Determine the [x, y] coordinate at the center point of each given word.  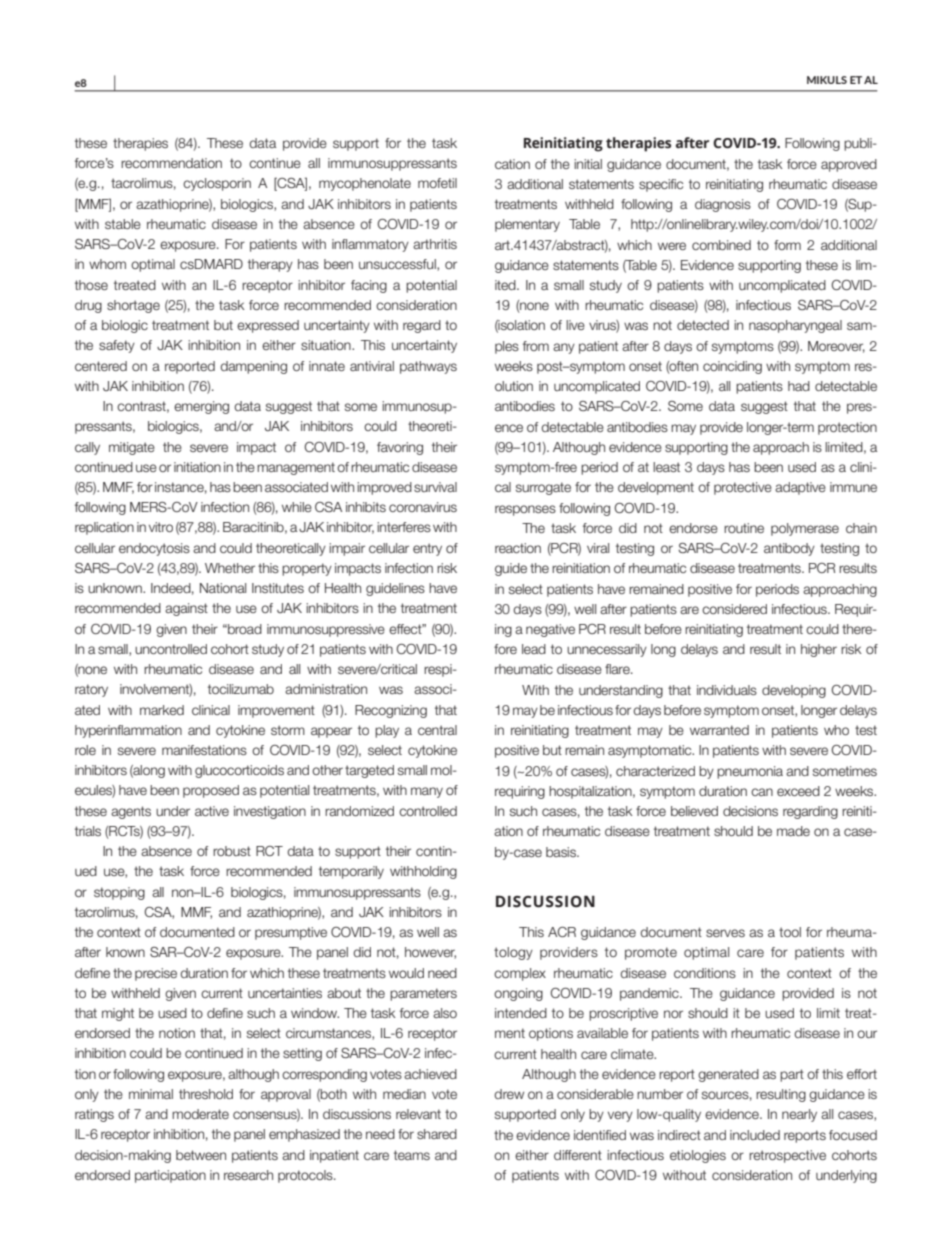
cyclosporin [217, 184]
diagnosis [723, 205]
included [755, 1135]
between [201, 1155]
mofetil [437, 183]
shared [437, 1134]
